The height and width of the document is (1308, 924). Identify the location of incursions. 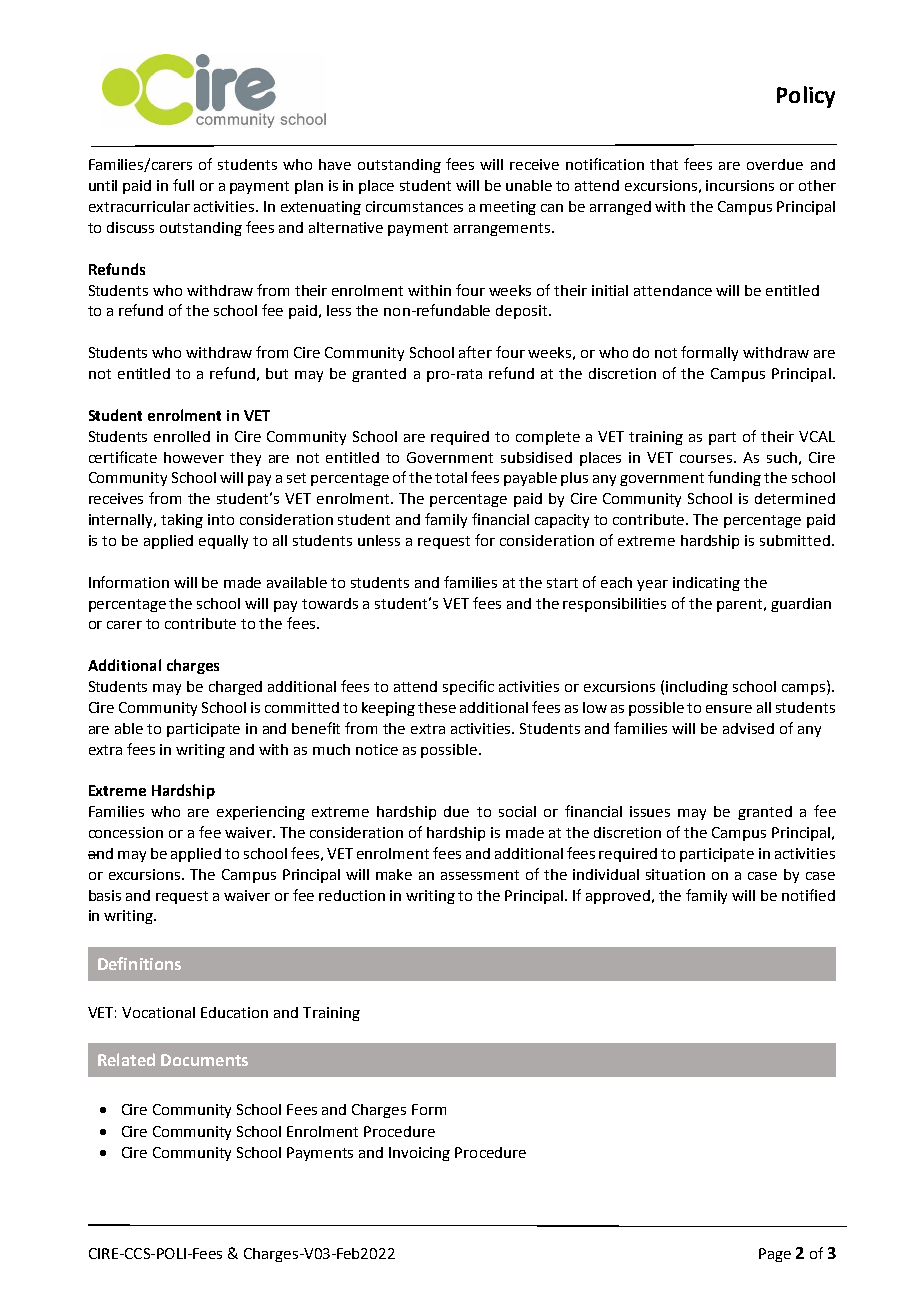
(740, 185).
